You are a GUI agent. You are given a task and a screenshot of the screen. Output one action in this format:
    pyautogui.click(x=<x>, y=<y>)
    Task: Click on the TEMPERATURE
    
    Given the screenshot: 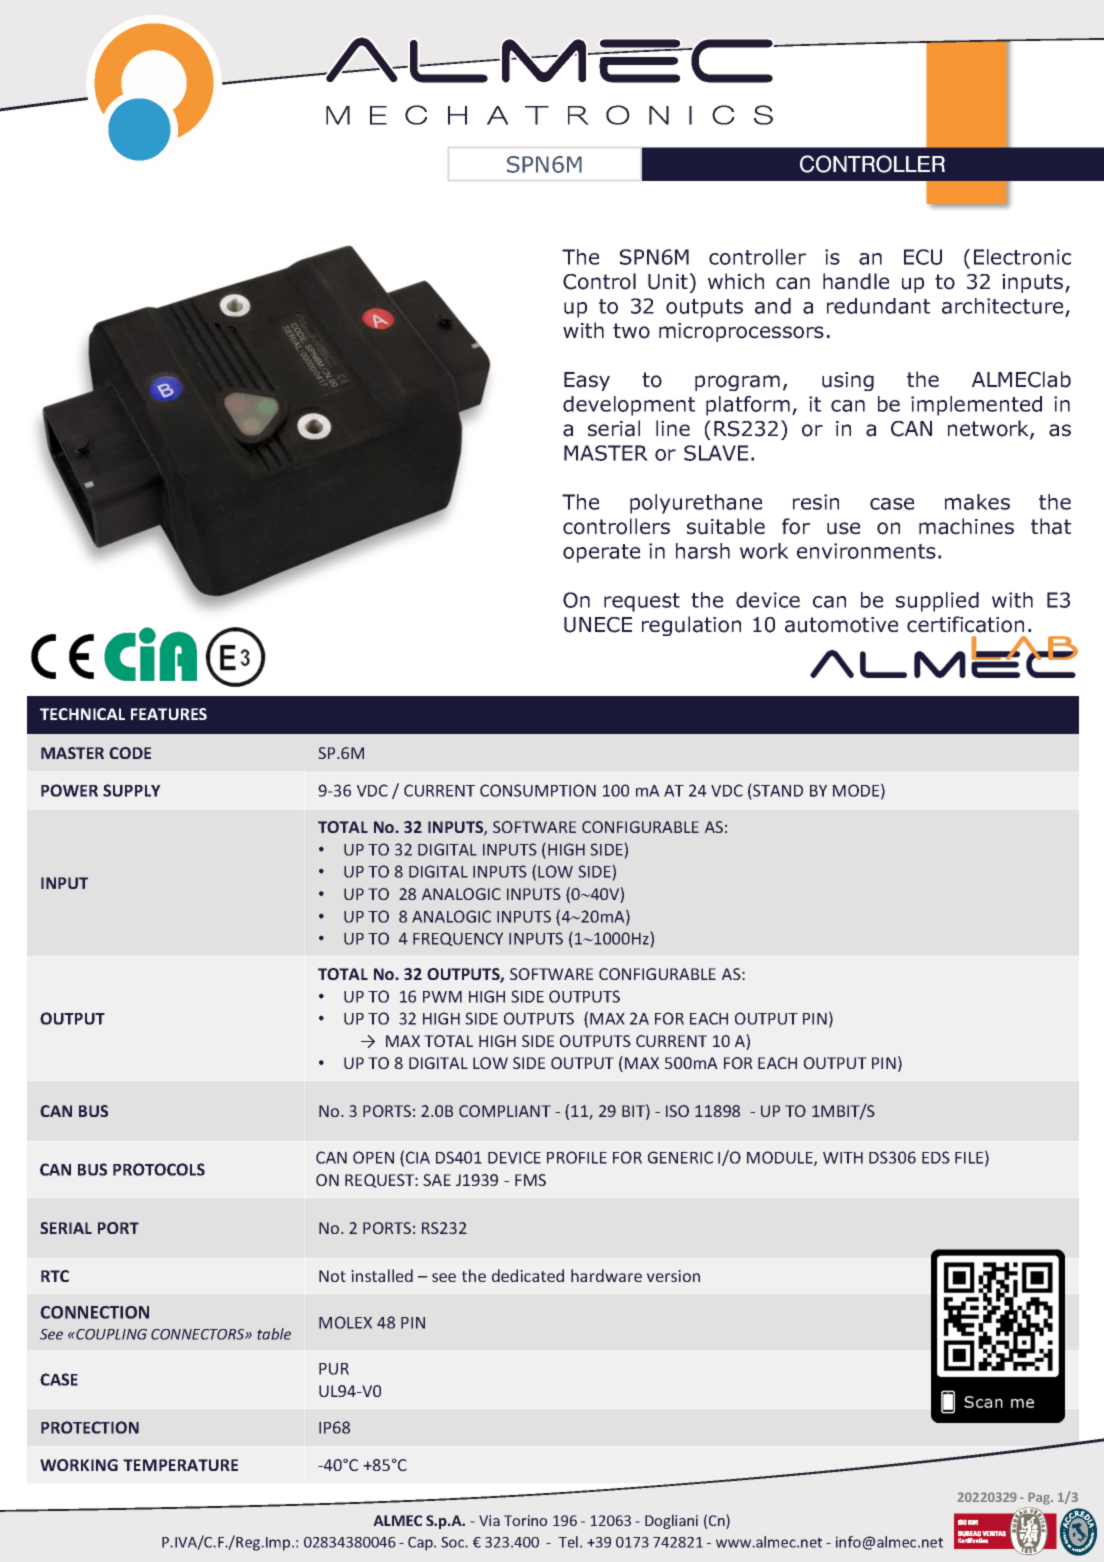 What is the action you would take?
    pyautogui.click(x=180, y=1465)
